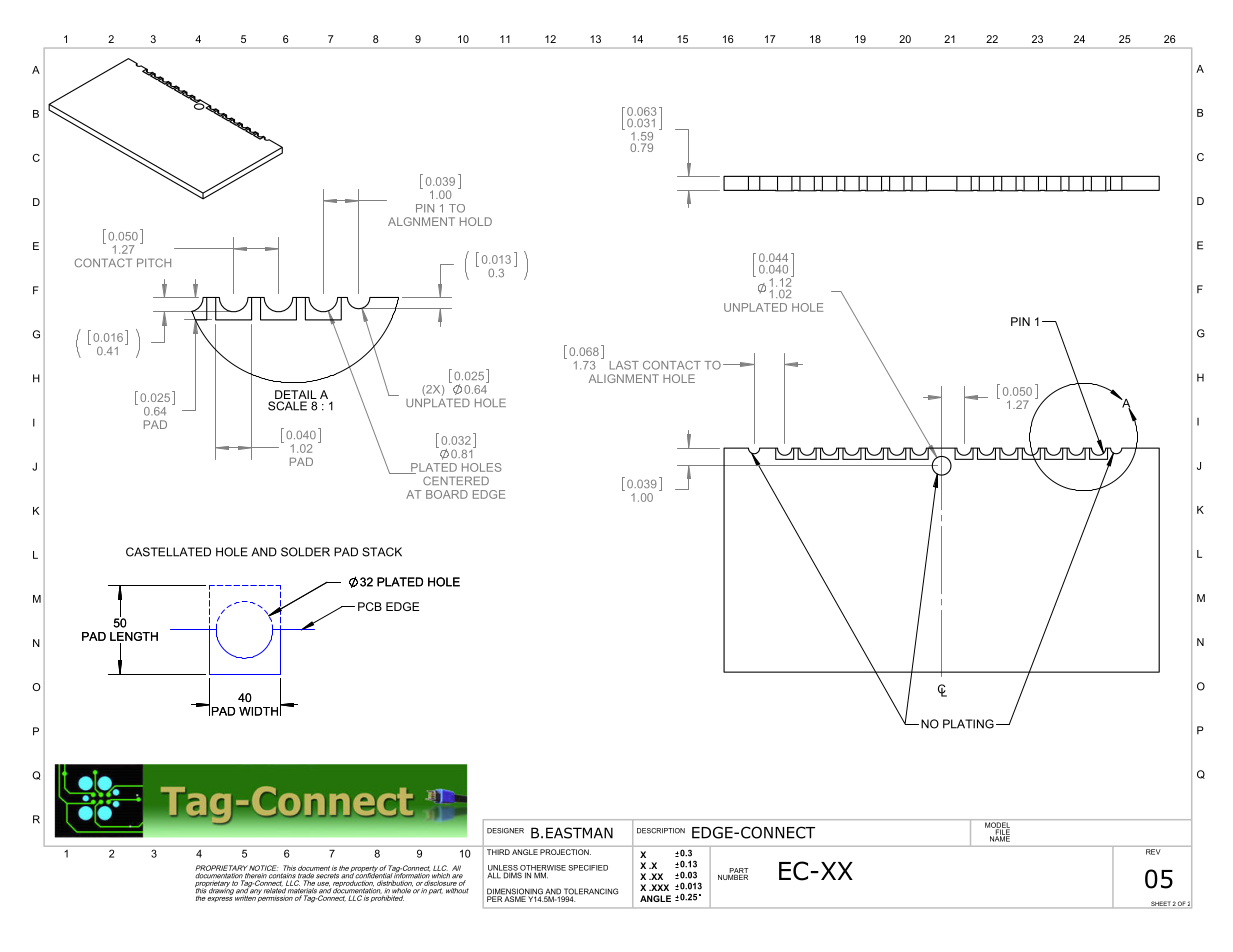 The width and height of the image is (1233, 952). What do you see at coordinates (624, 365) in the image?
I see `LAST` at bounding box center [624, 365].
